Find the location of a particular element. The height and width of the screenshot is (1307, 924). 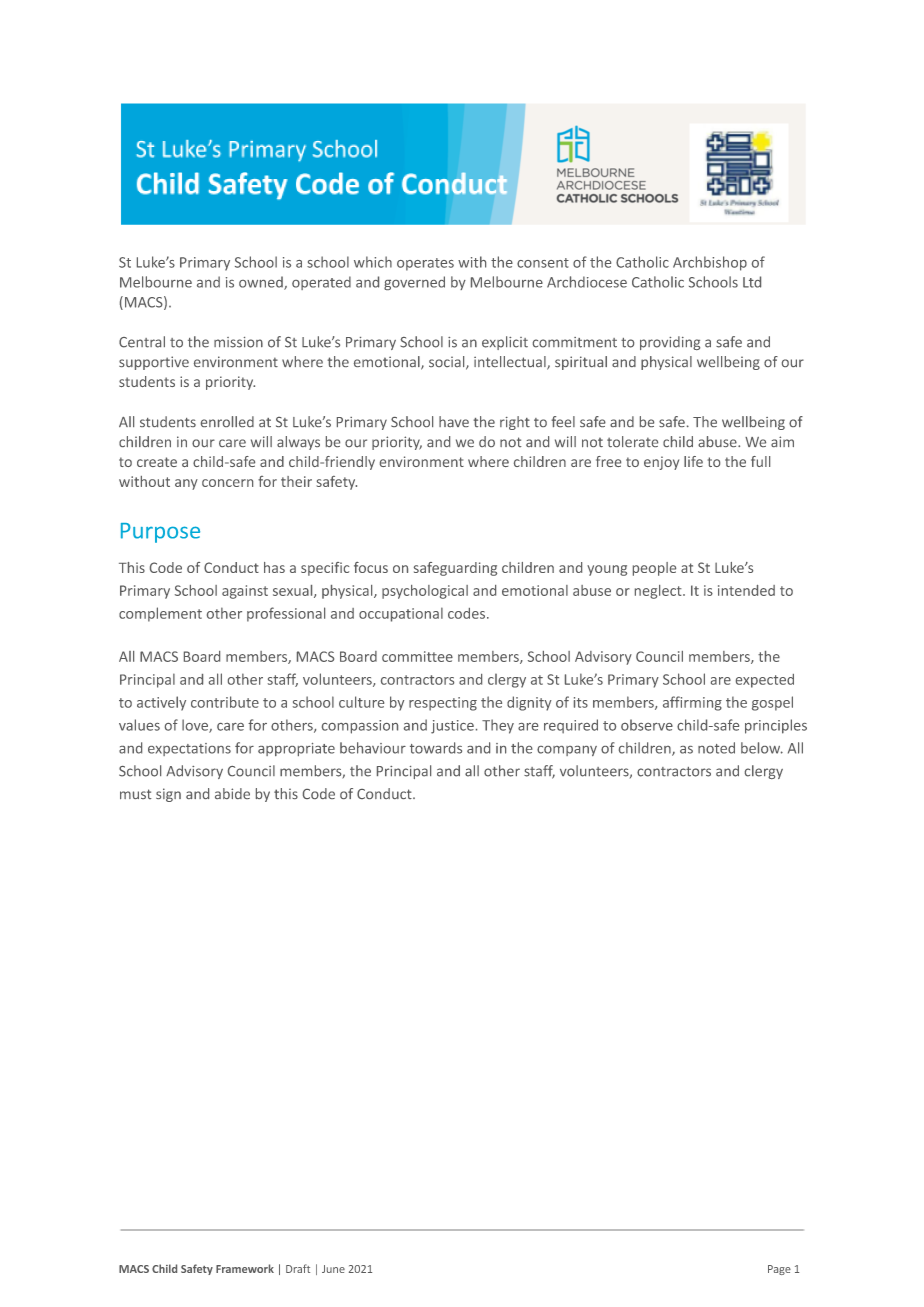

noted is located at coordinates (716, 748).
